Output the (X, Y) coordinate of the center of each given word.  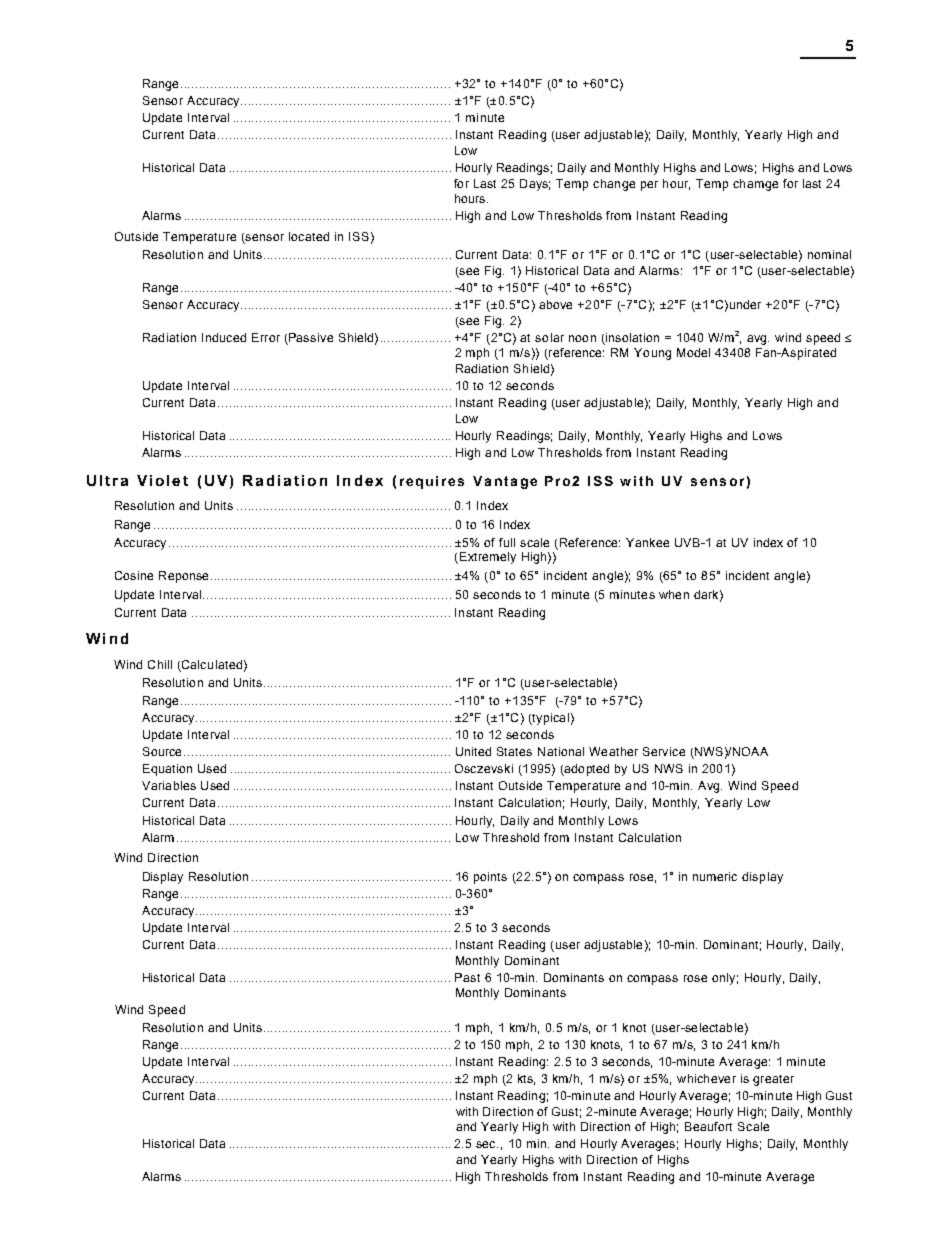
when (674, 594)
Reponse (185, 577)
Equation (167, 770)
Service (664, 751)
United (473, 751)
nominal (829, 254)
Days (535, 185)
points (490, 878)
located (309, 236)
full (507, 542)
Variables (169, 785)
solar (549, 337)
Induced (224, 337)
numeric (715, 876)
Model (693, 352)
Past (467, 977)
